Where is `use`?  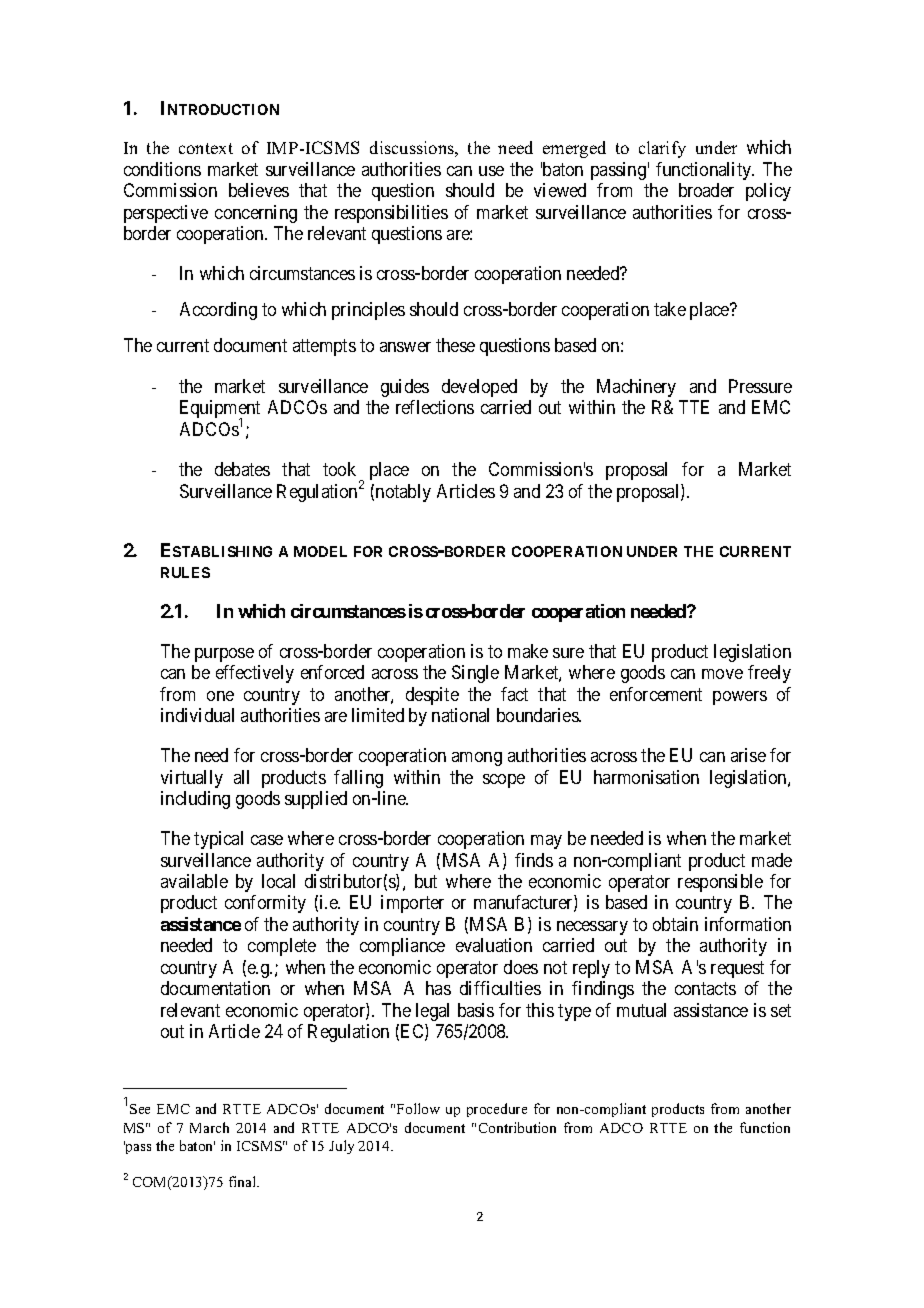
use is located at coordinates (491, 171).
